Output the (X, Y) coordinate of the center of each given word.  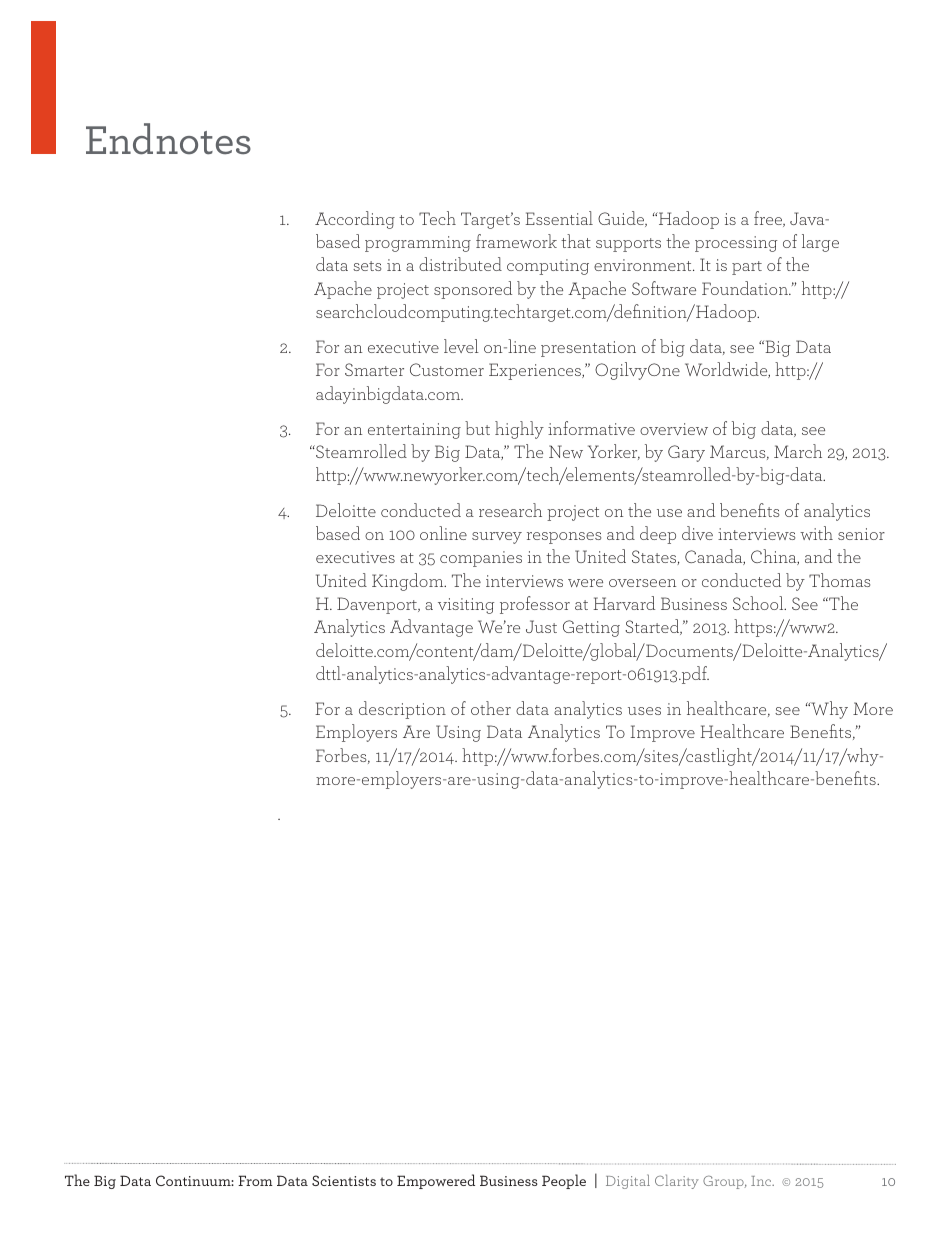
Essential (559, 218)
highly (519, 430)
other (491, 708)
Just (541, 626)
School (759, 603)
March (798, 451)
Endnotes (168, 138)
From (255, 1180)
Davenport (378, 605)
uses (644, 711)
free (769, 219)
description (402, 710)
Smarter (374, 369)
